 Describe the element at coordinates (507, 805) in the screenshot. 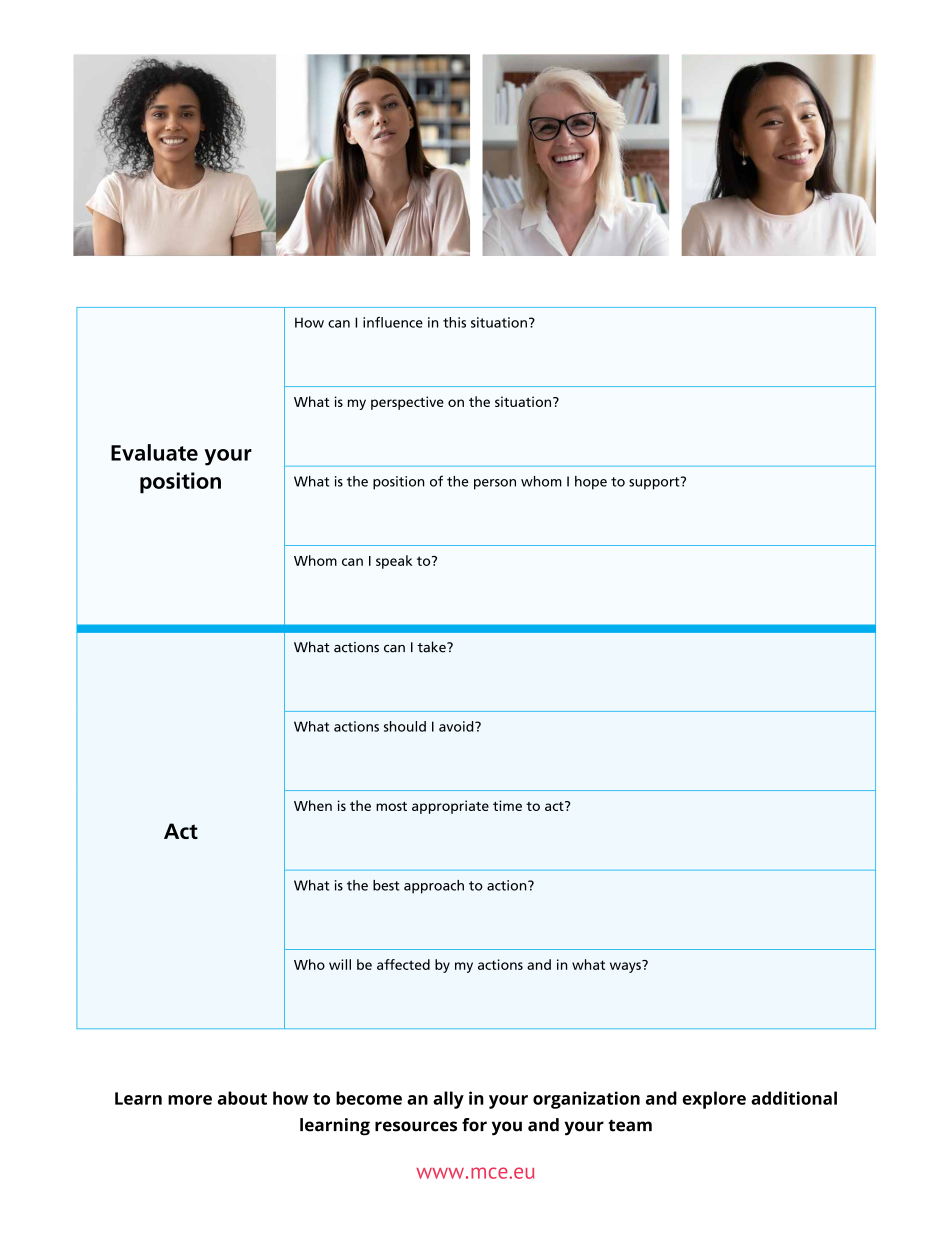

I see `time` at that location.
